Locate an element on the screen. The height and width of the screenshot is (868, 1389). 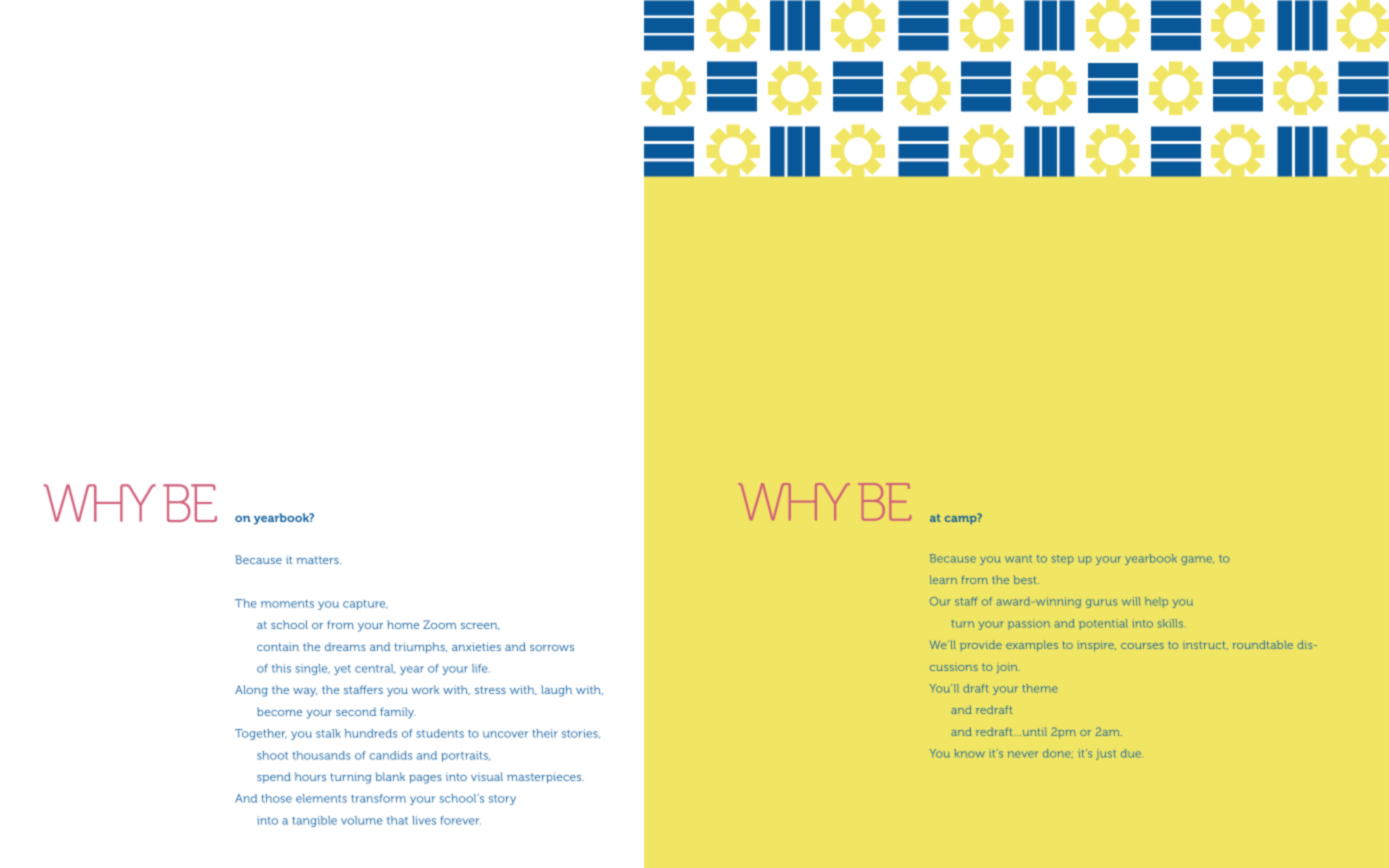
volume is located at coordinates (362, 820).
